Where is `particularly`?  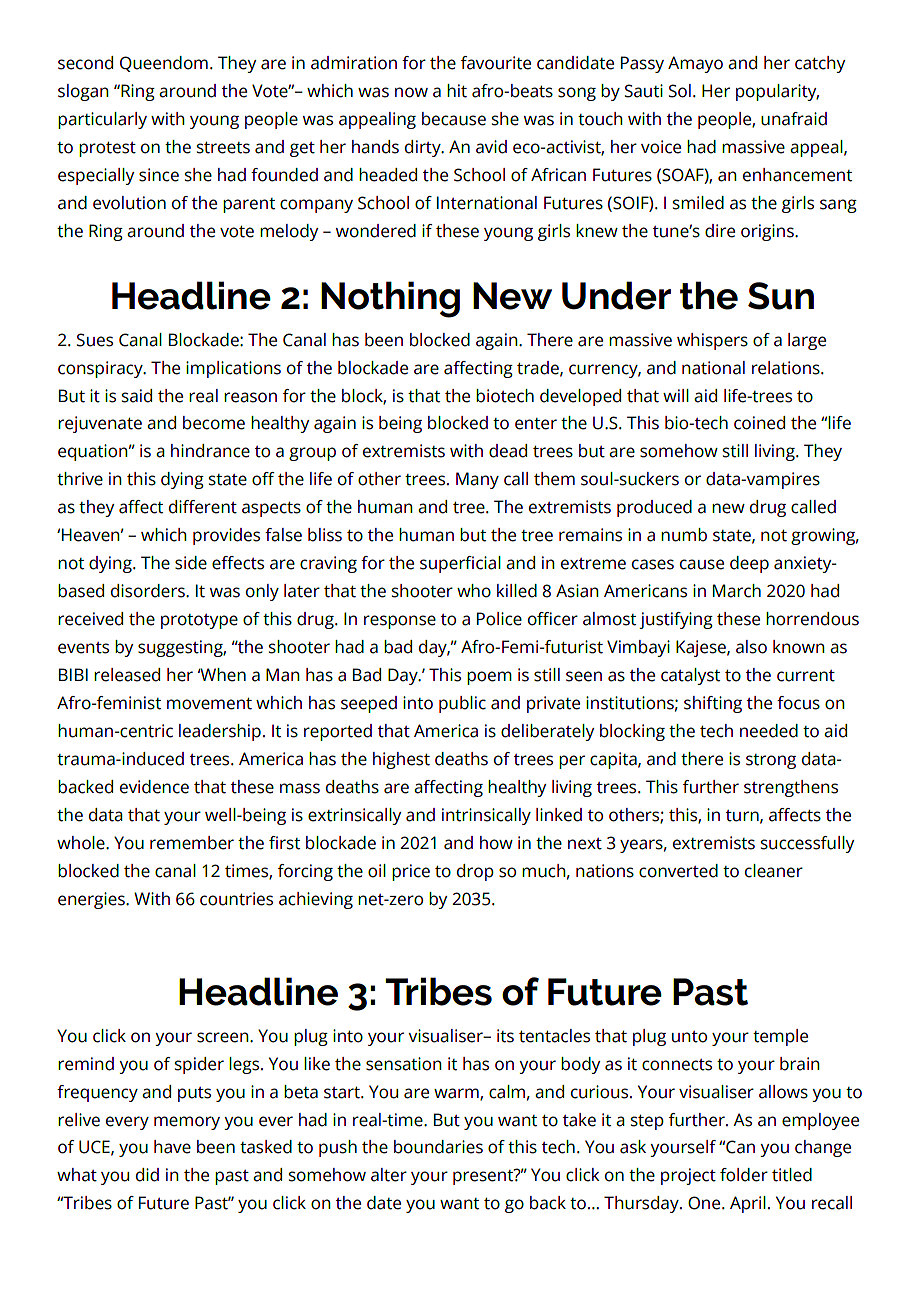
particularly is located at coordinates (102, 120).
